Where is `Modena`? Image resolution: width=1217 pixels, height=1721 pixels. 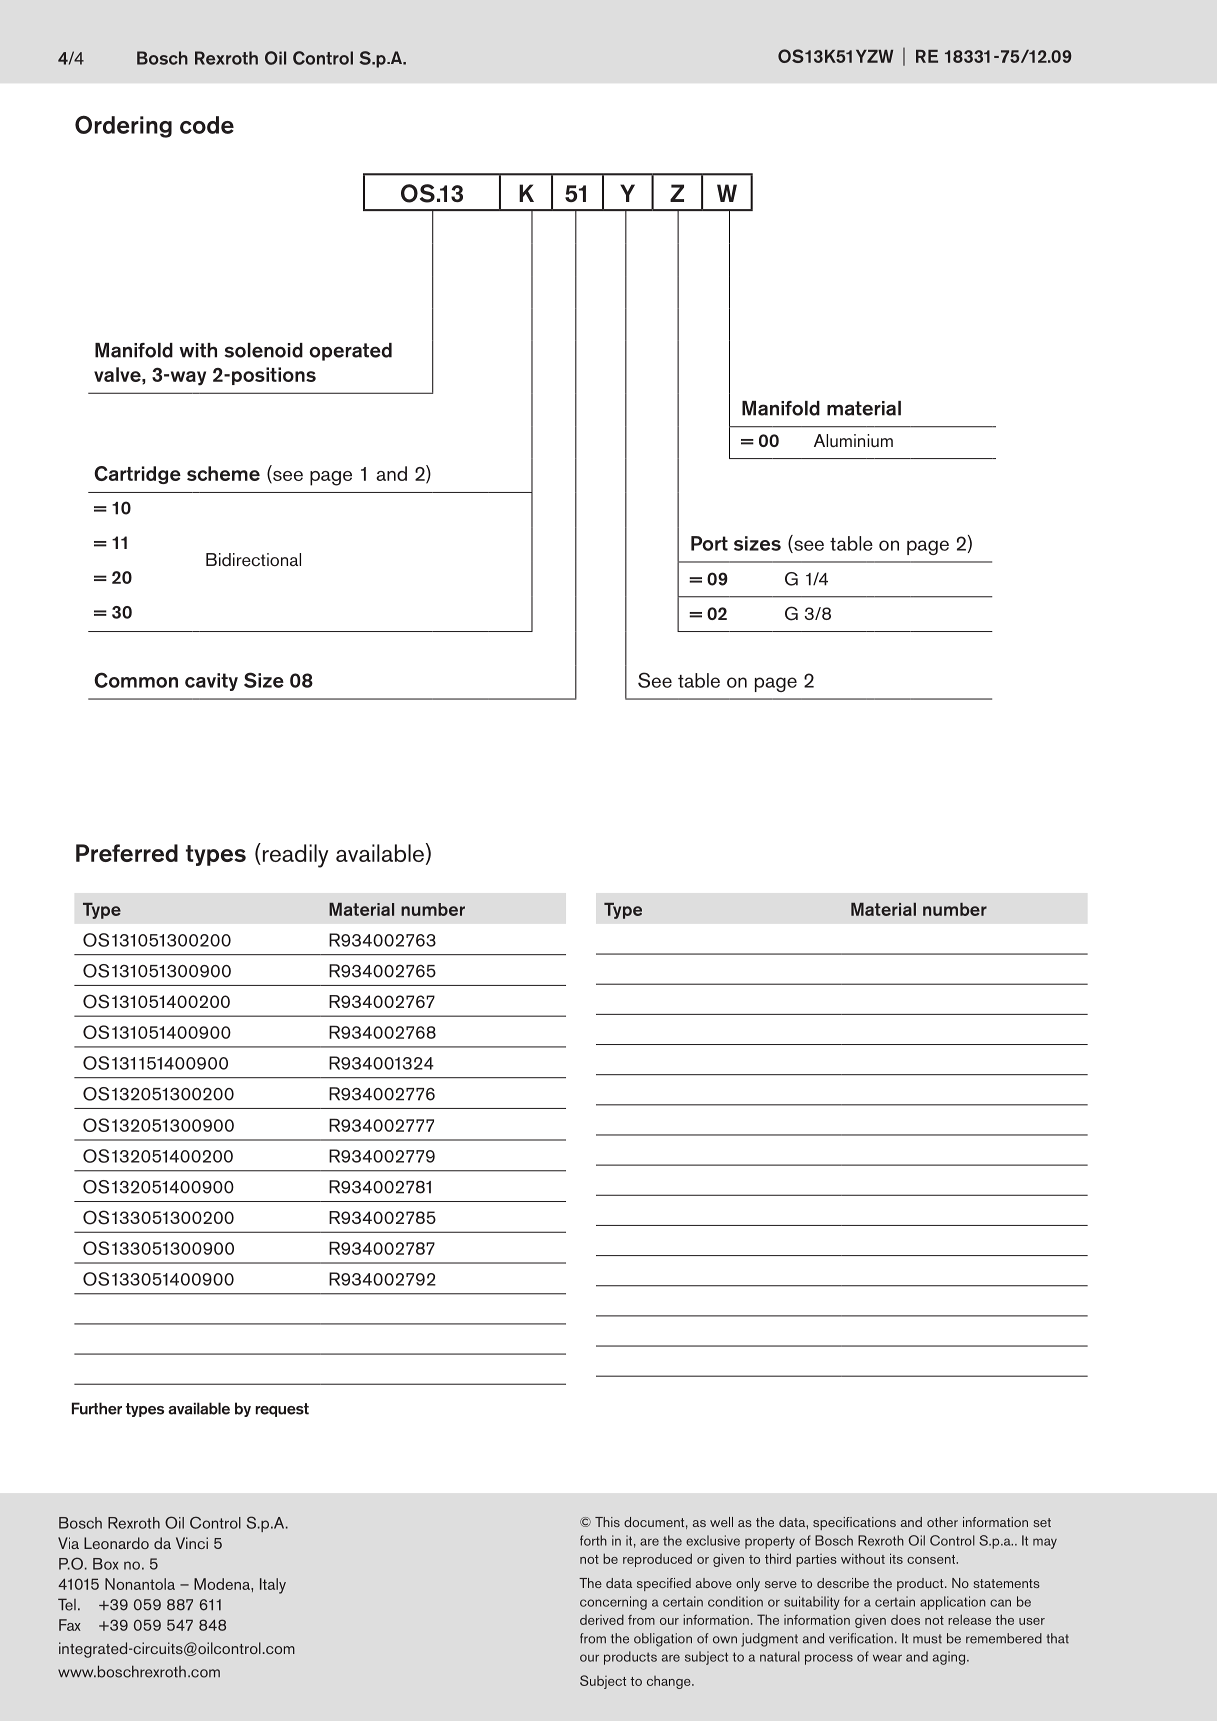
Modena is located at coordinates (223, 1584).
